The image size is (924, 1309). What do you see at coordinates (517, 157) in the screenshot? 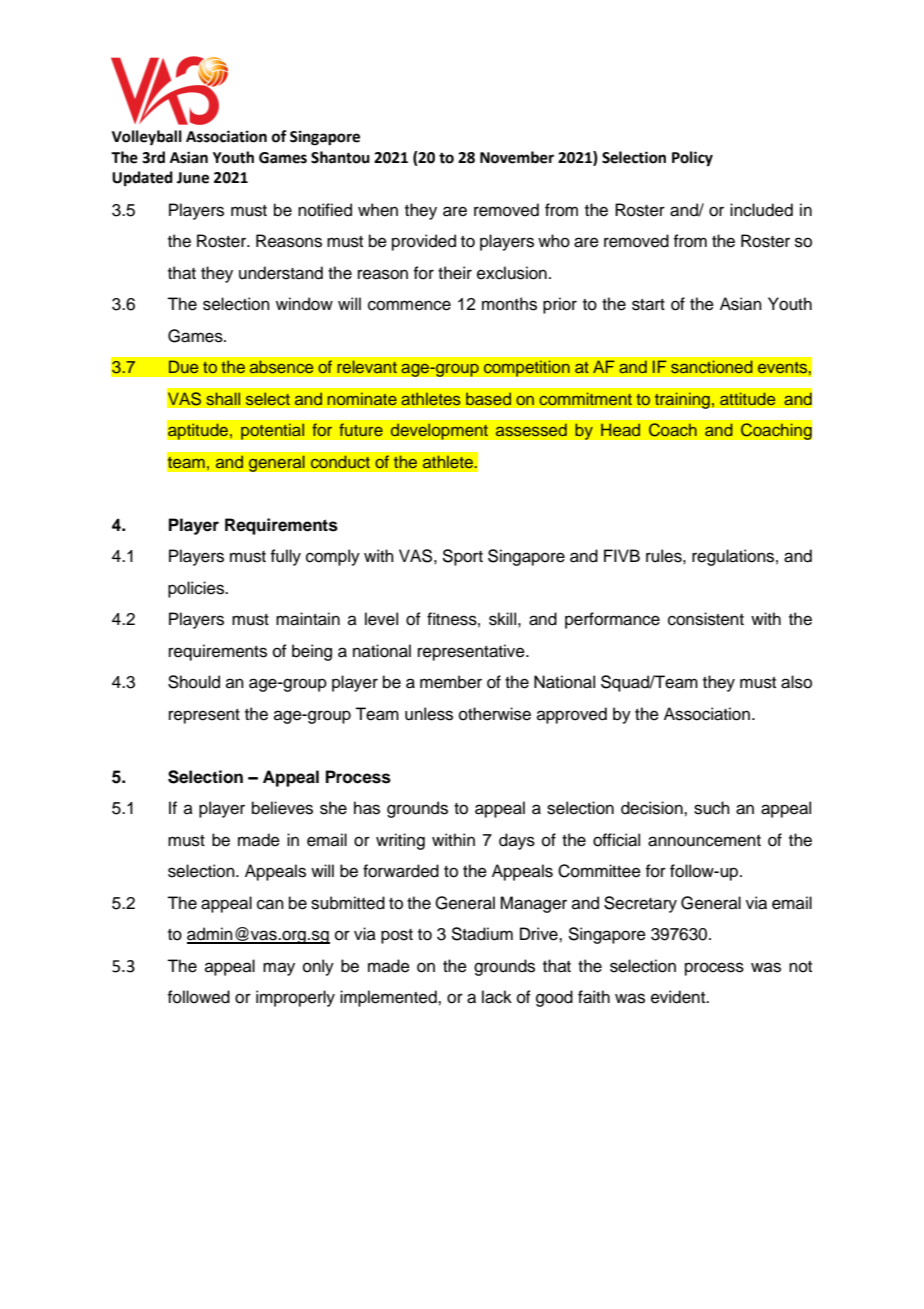
I see `November` at bounding box center [517, 157].
